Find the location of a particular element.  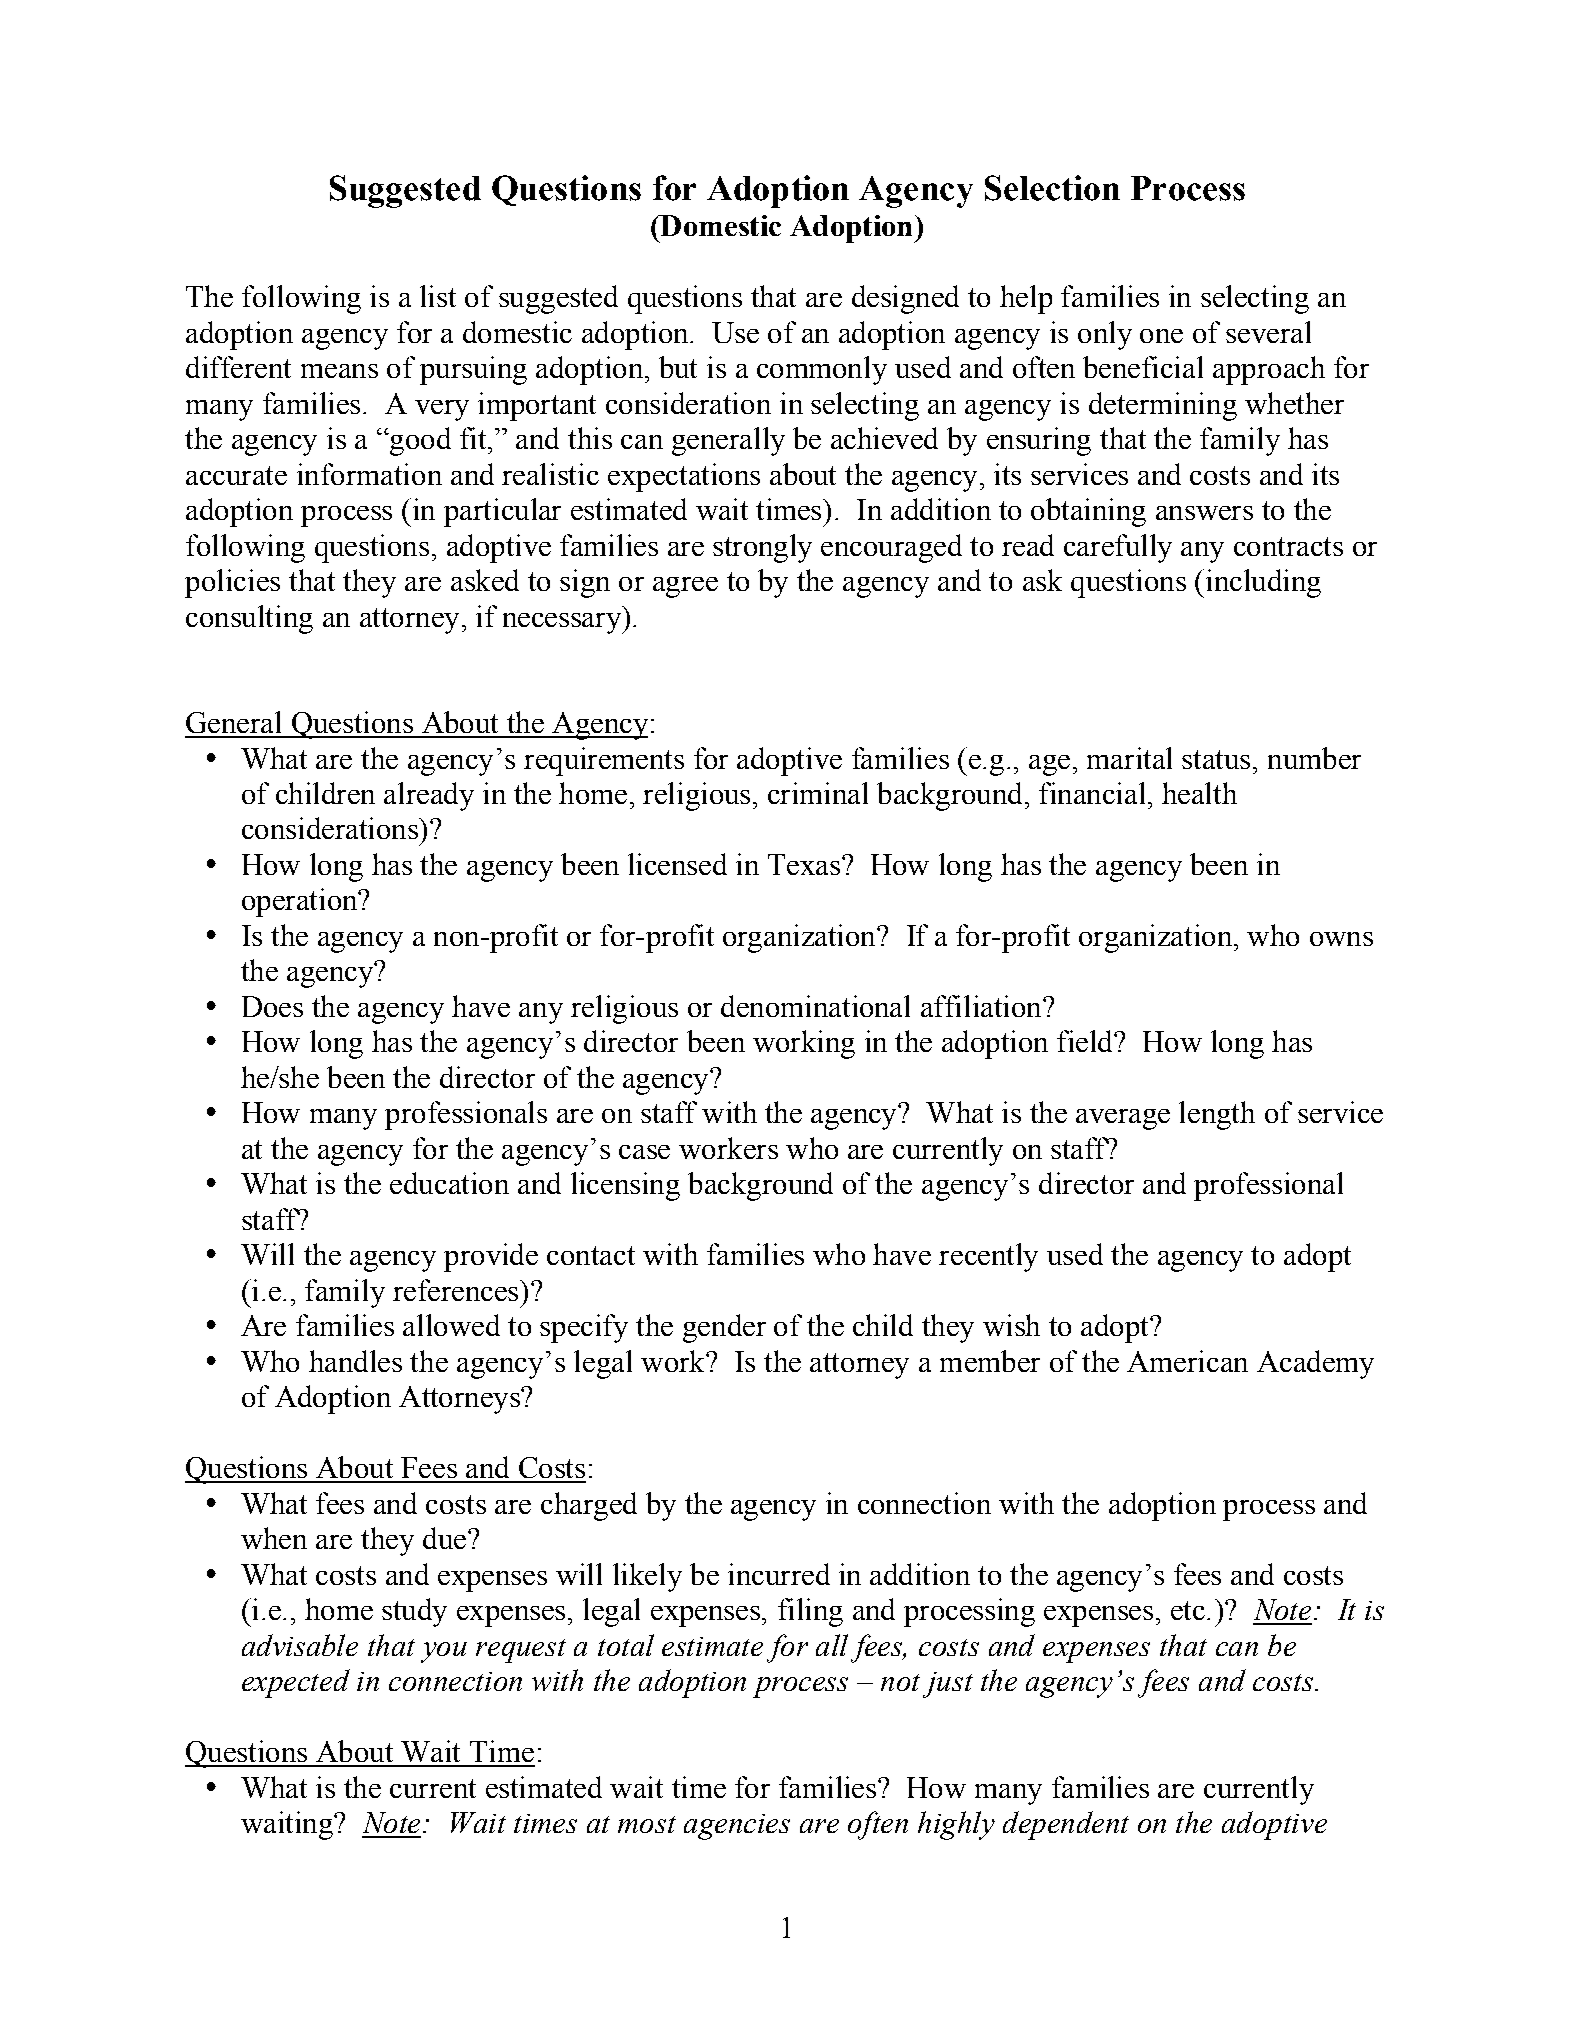

agencies is located at coordinates (737, 1827).
